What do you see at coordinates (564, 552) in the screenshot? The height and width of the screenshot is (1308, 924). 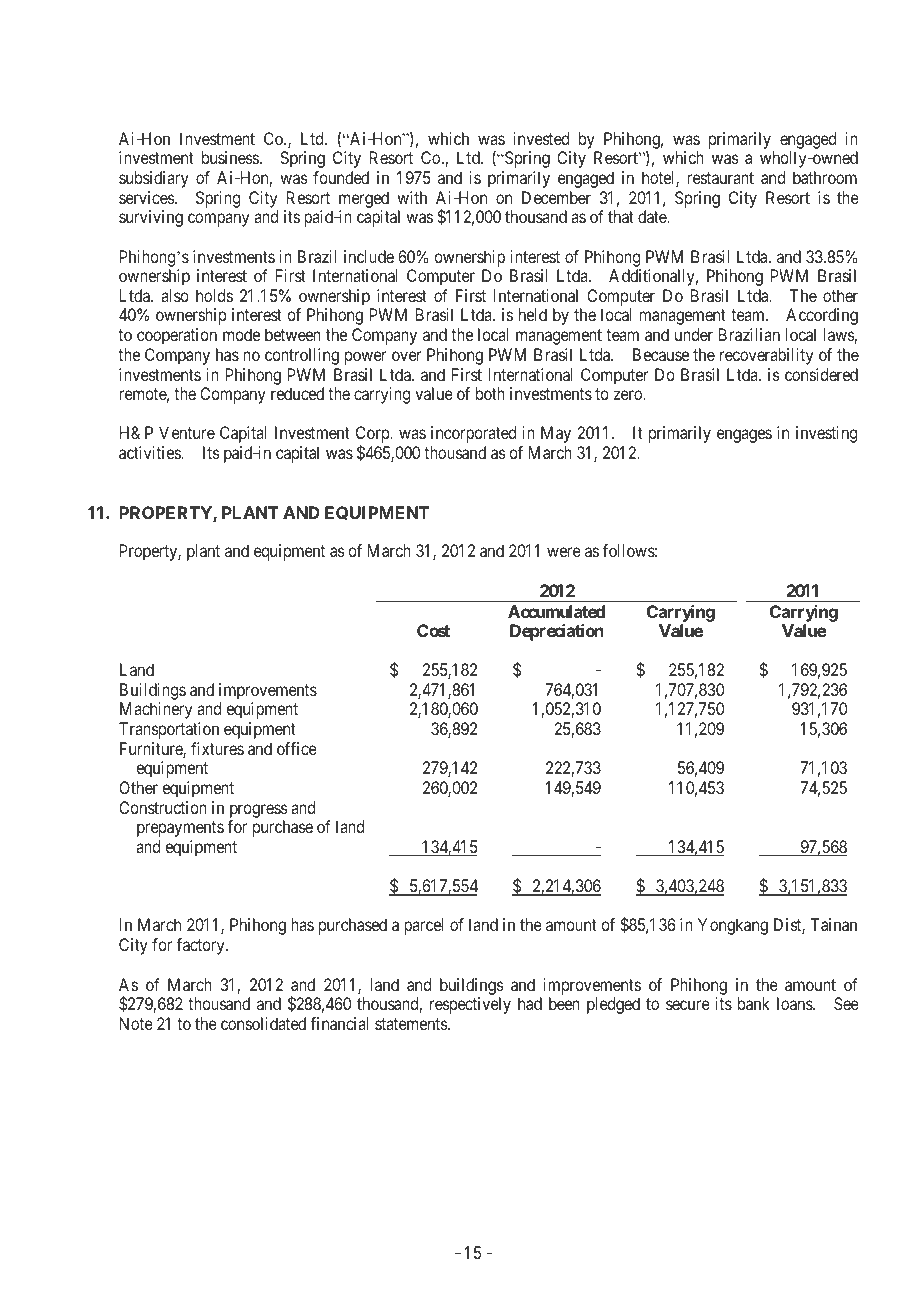 I see `were` at bounding box center [564, 552].
